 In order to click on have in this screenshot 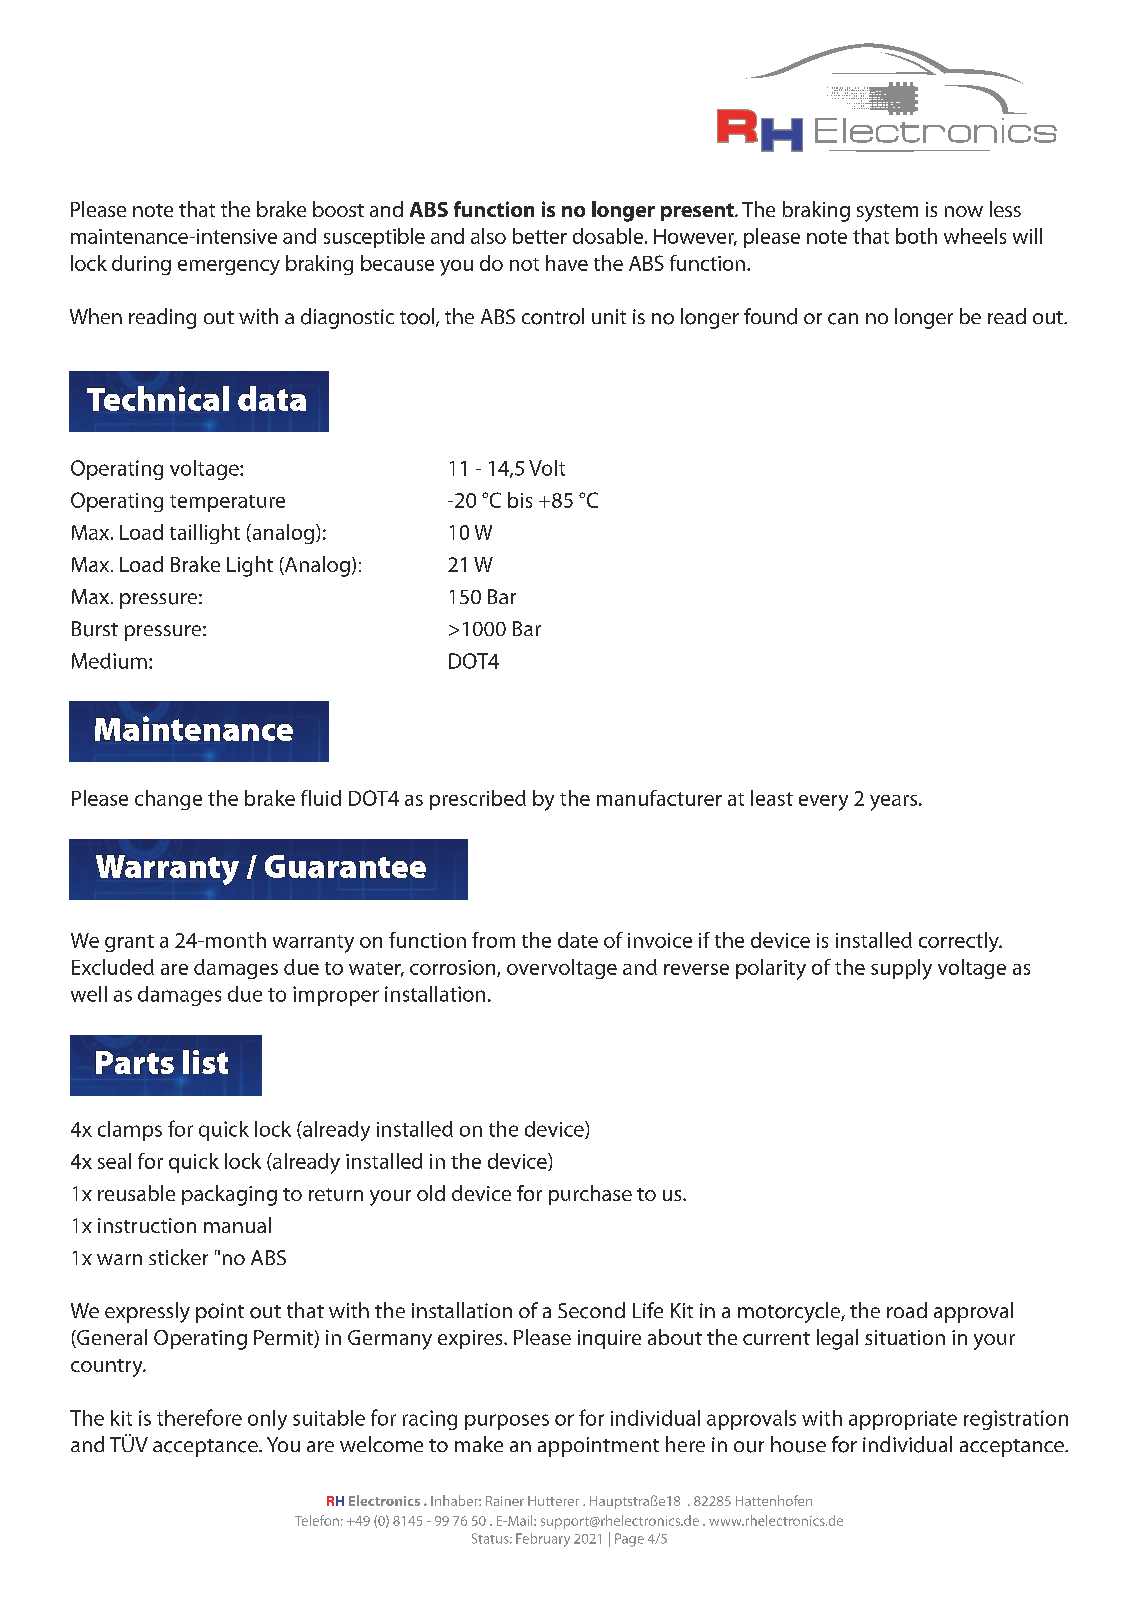, I will do `click(567, 263)`.
